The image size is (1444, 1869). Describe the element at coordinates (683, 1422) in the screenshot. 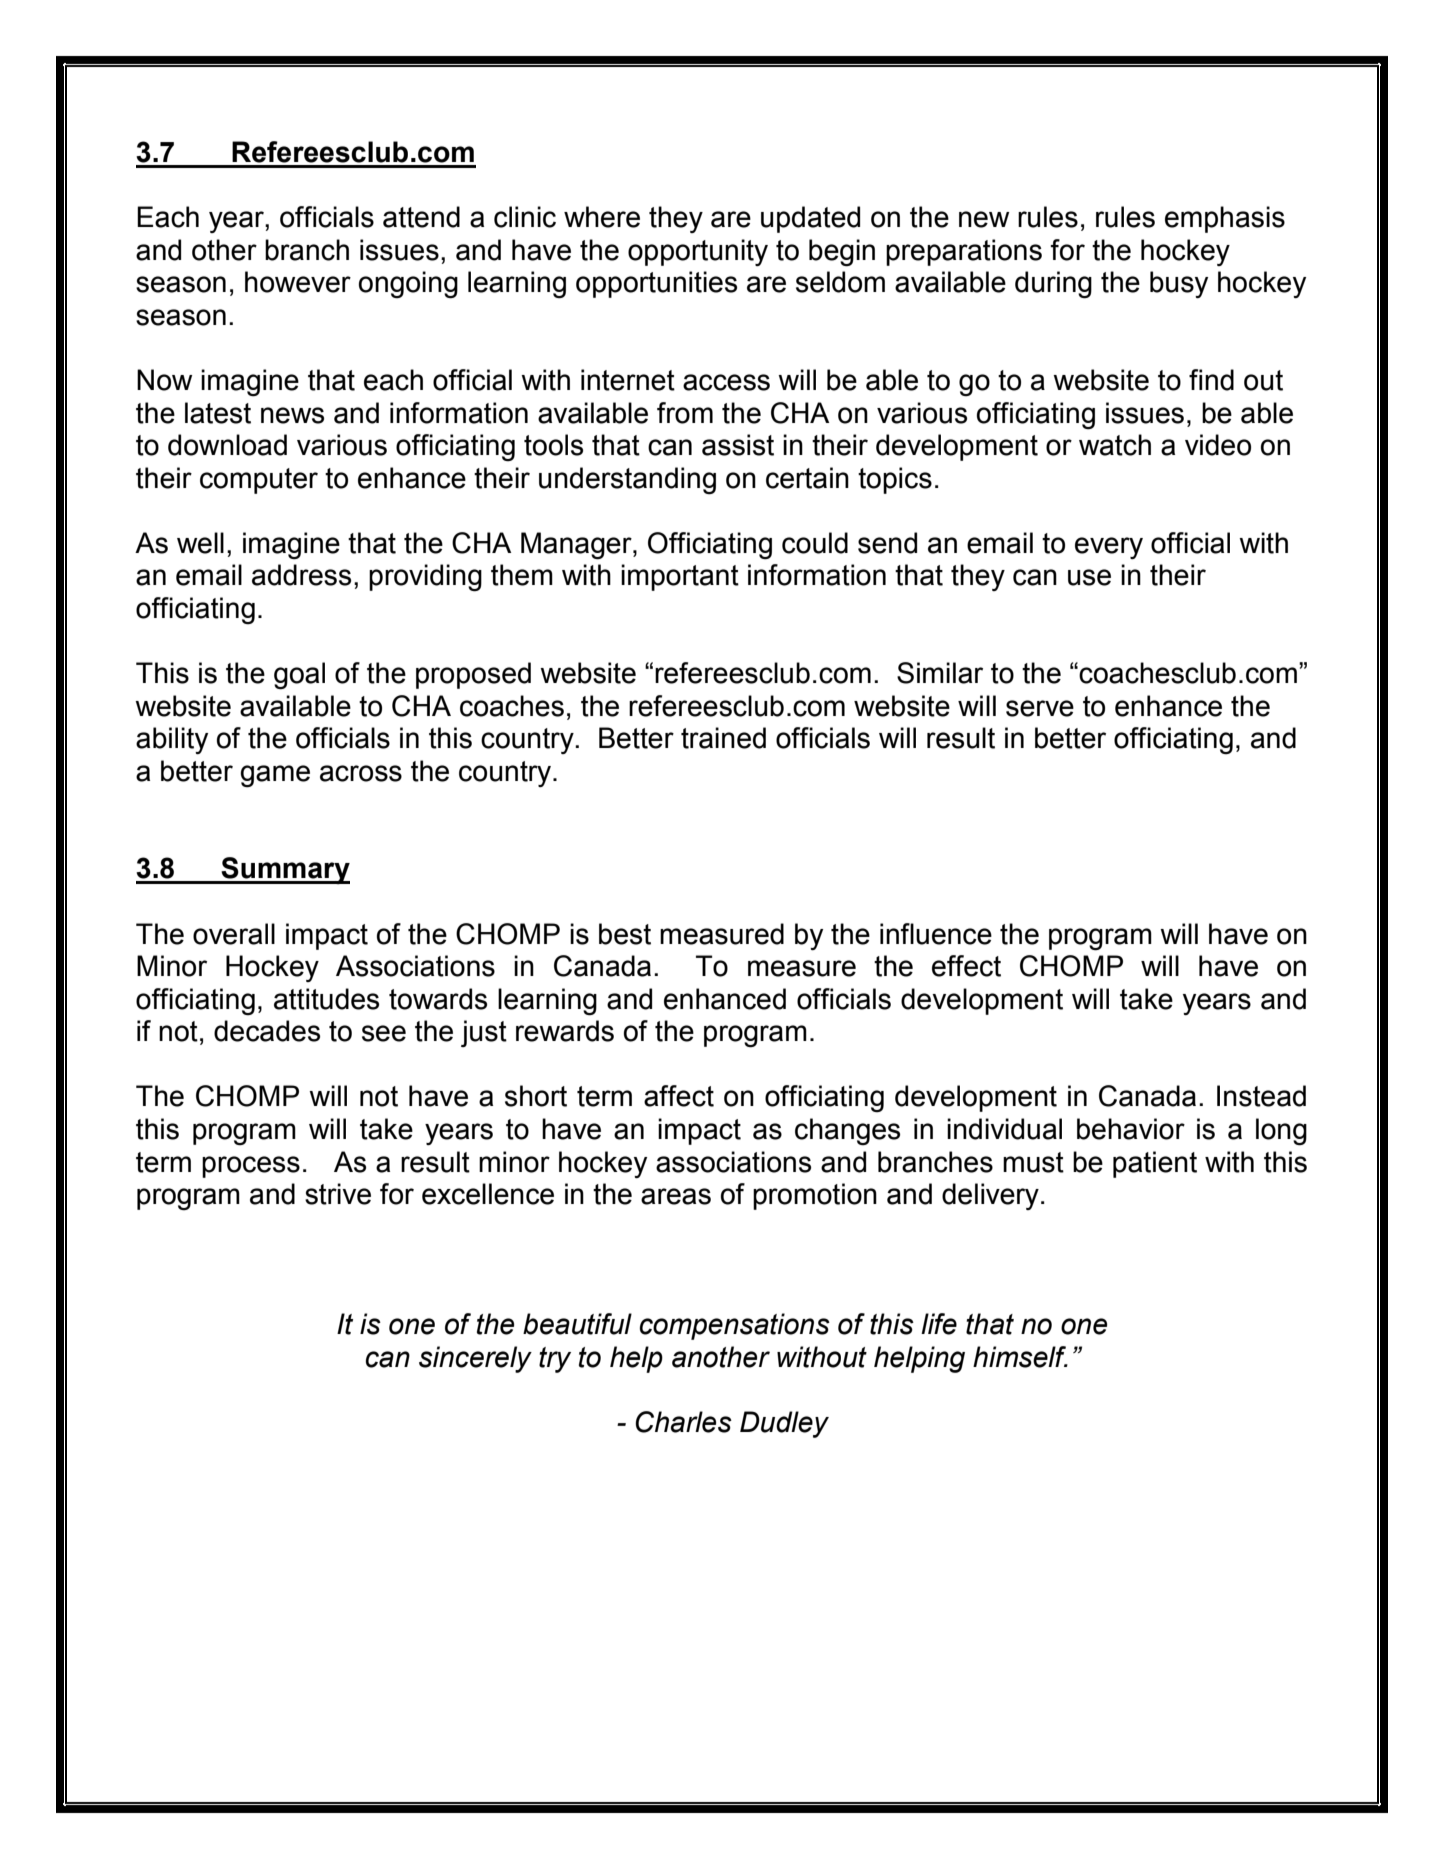

I see `Charles` at that location.
